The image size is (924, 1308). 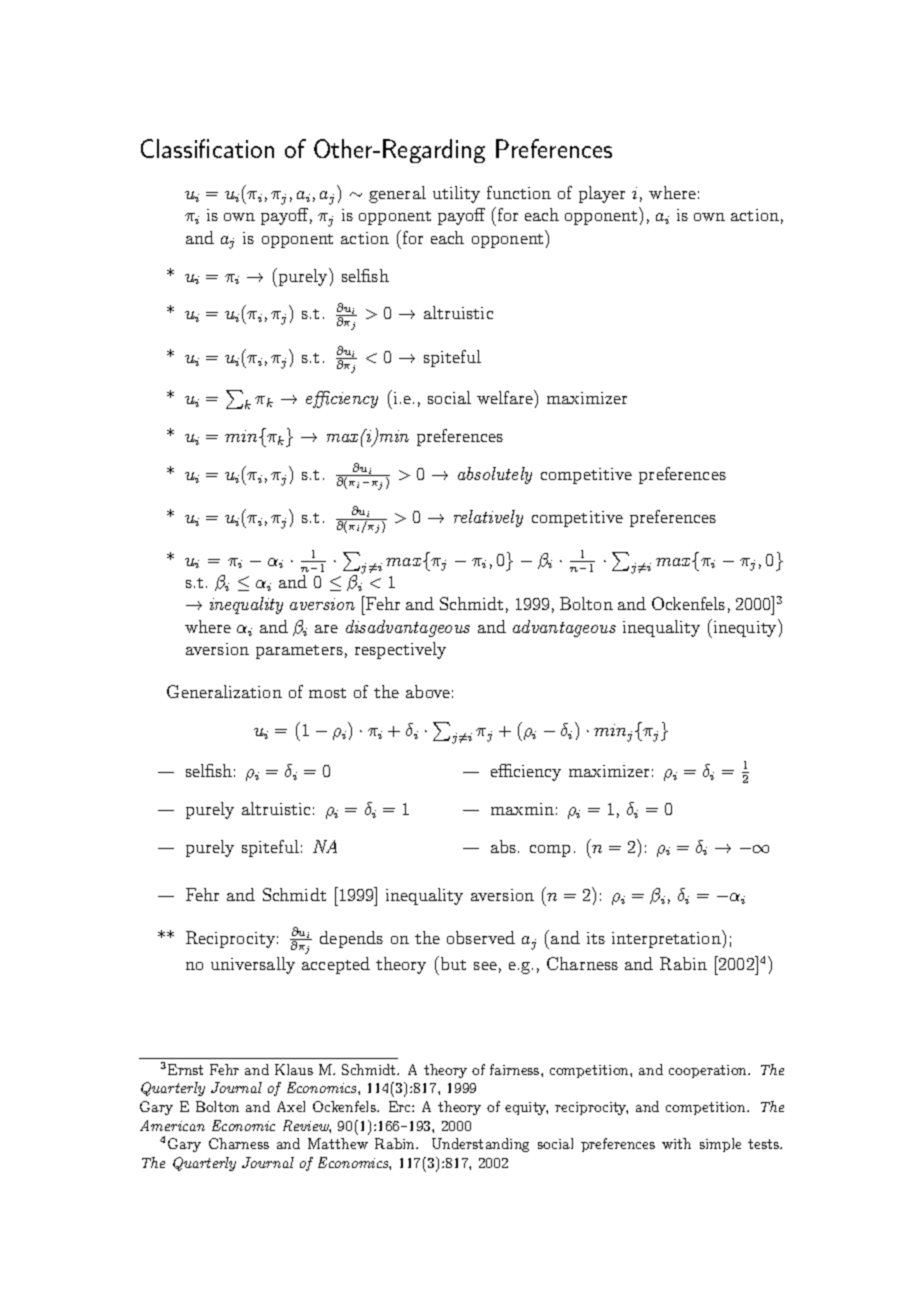 I want to click on relatively, so click(x=488, y=518).
